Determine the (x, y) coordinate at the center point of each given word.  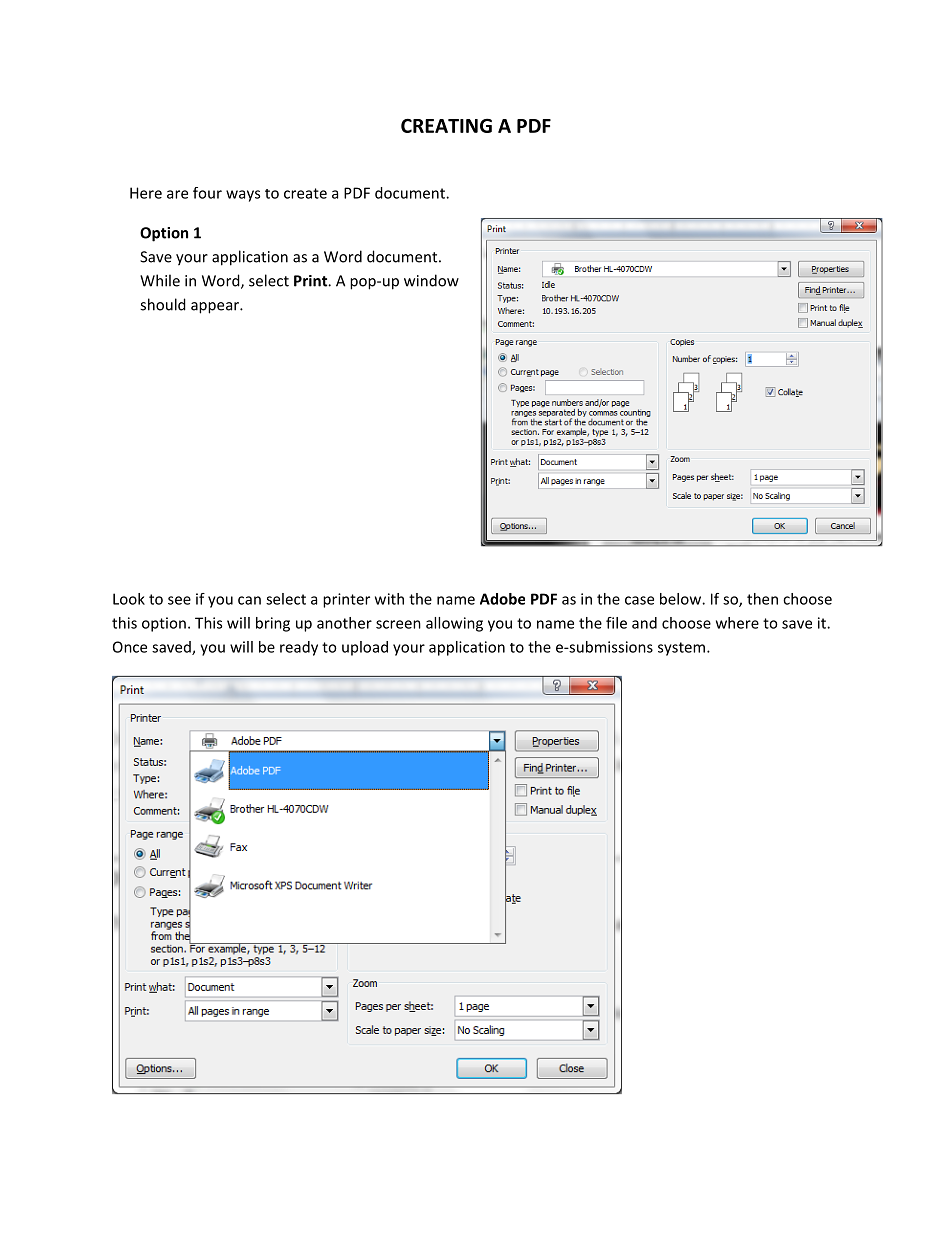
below (681, 599)
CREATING (446, 125)
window (431, 280)
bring (273, 624)
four (207, 193)
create (305, 193)
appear (216, 308)
